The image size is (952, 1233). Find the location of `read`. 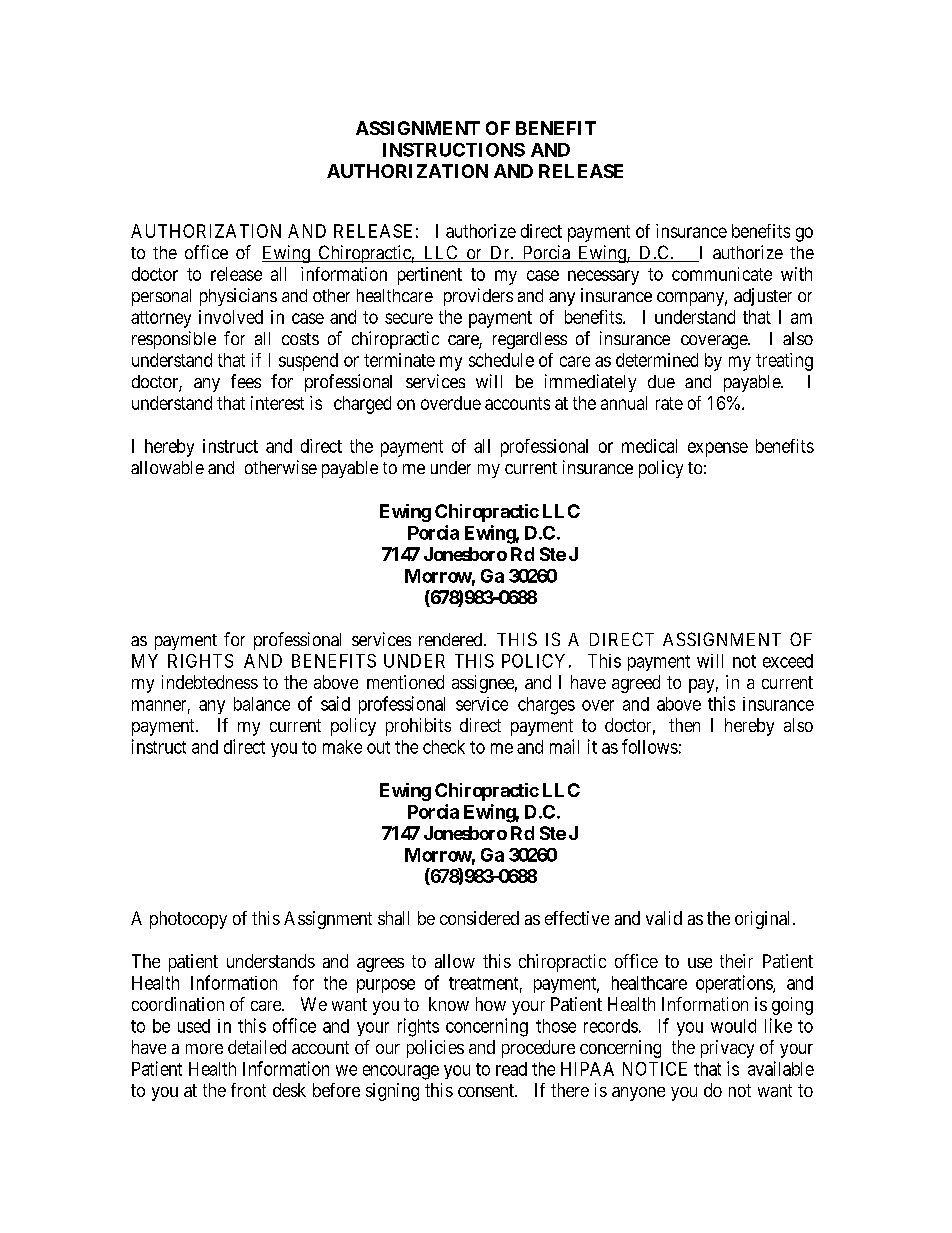

read is located at coordinates (511, 1069).
